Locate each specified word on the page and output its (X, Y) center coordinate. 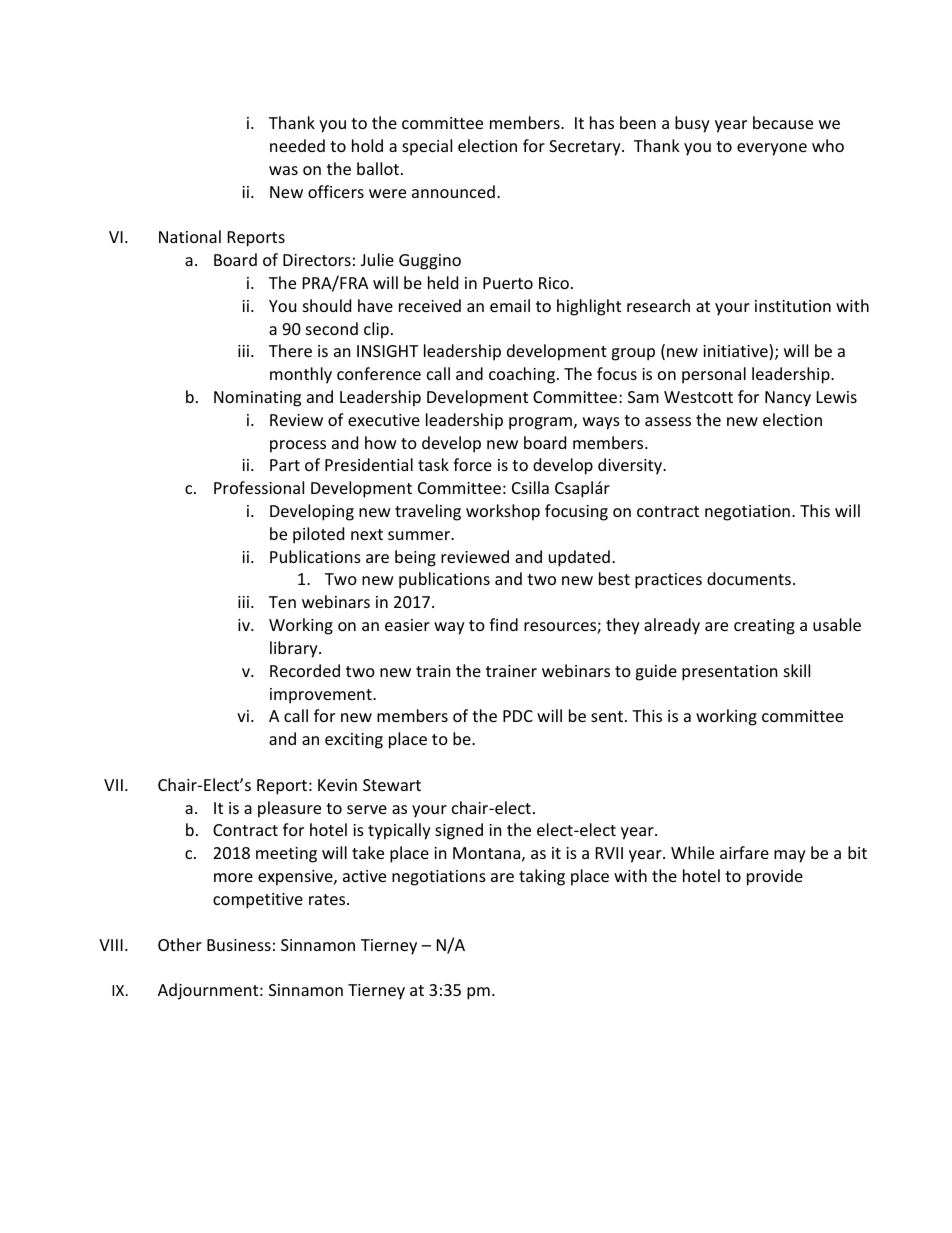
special (427, 147)
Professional (259, 487)
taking (542, 877)
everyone (772, 149)
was (283, 170)
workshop (503, 512)
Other (180, 944)
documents (749, 578)
